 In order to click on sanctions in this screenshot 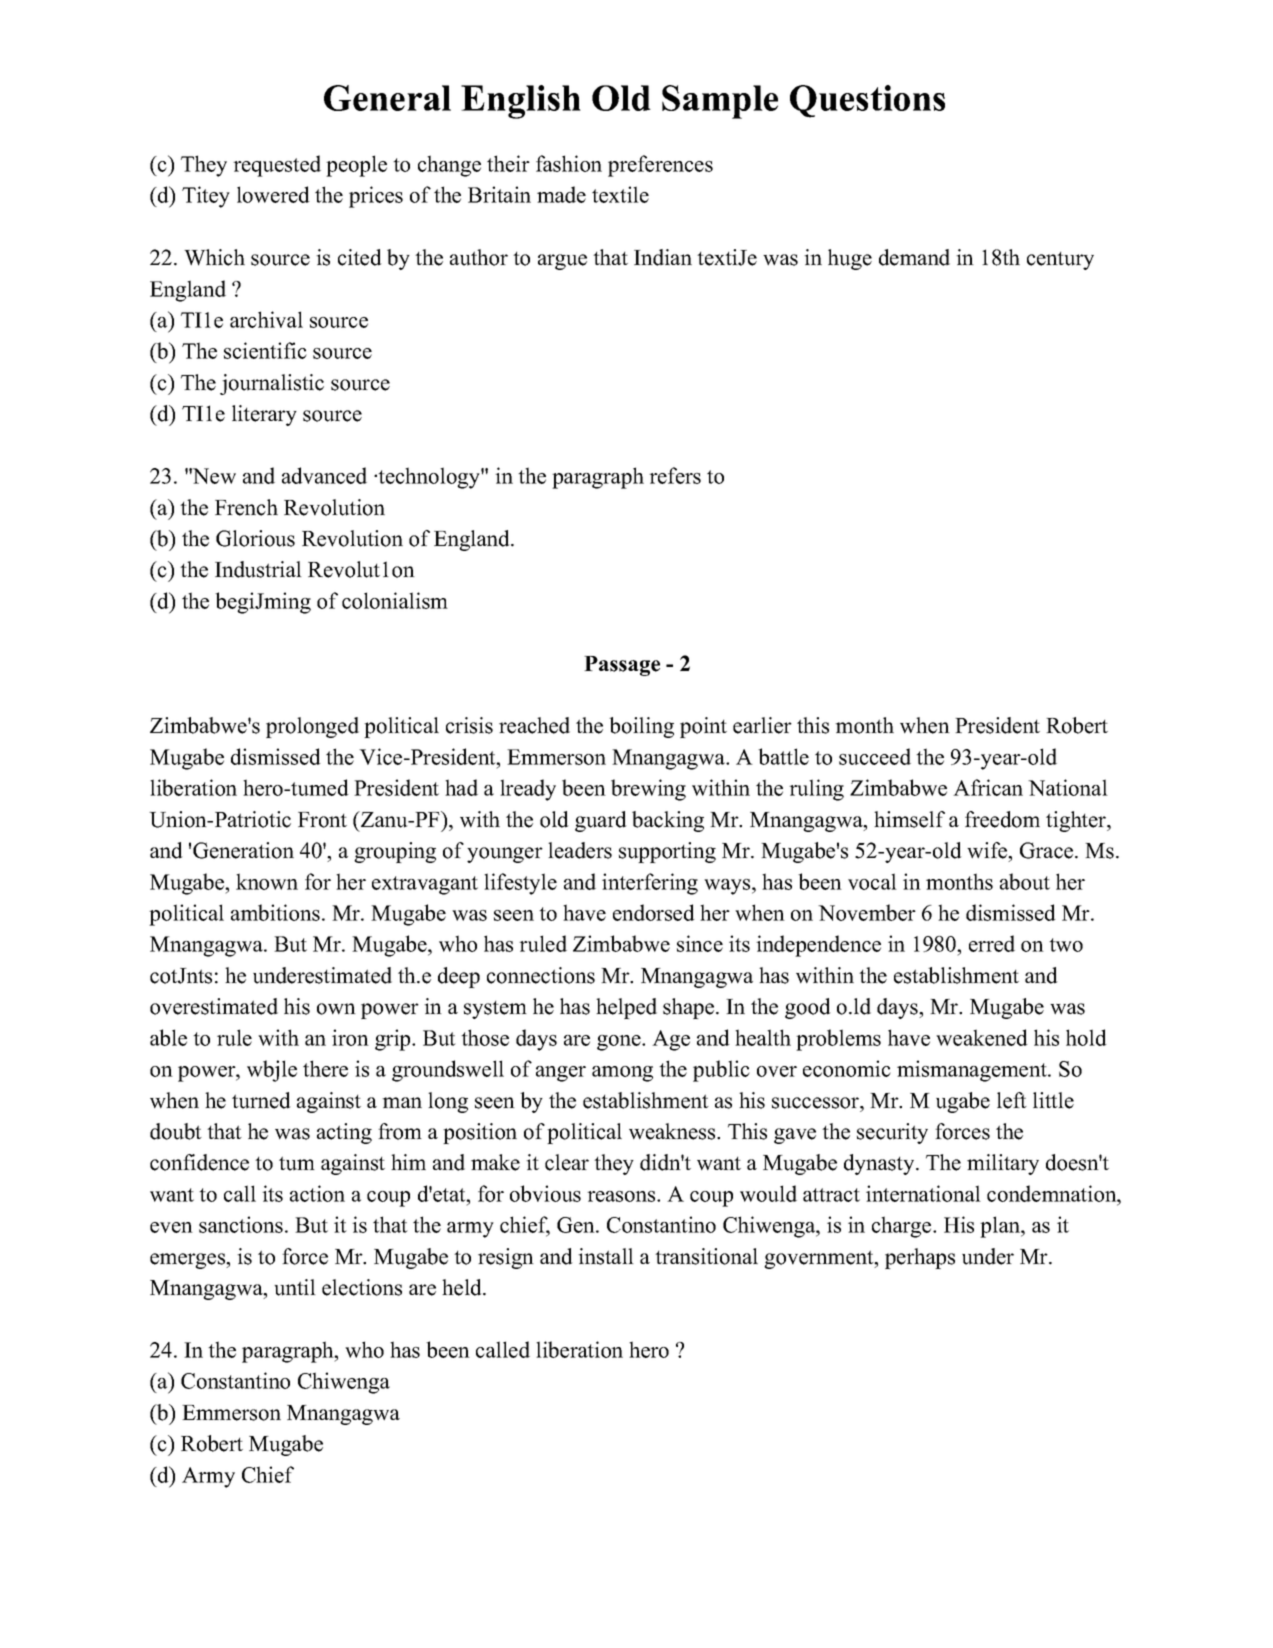, I will do `click(241, 1224)`.
